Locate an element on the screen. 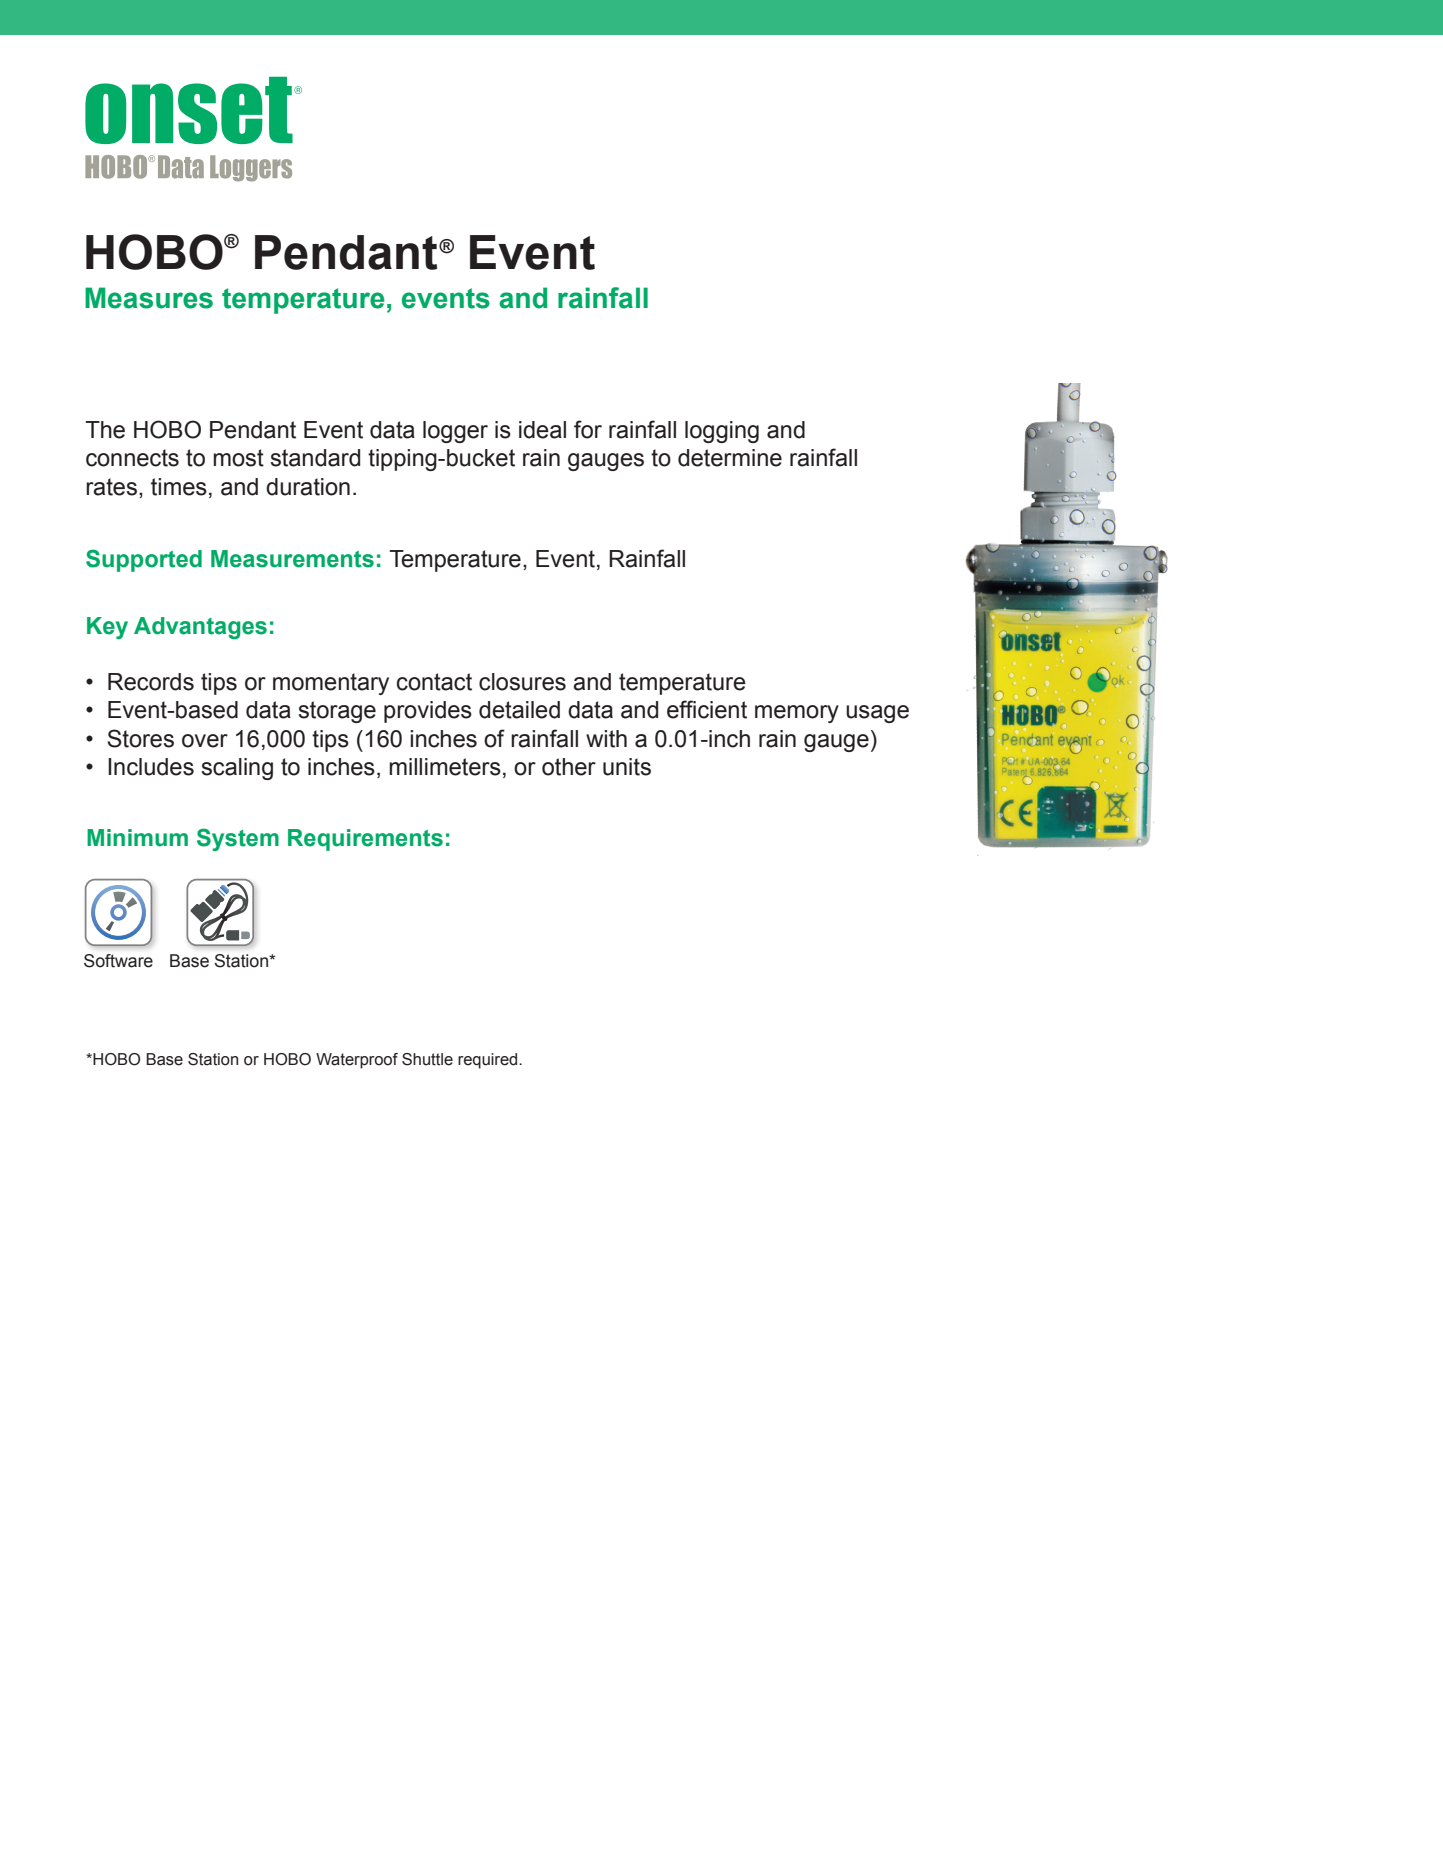  System is located at coordinates (238, 839).
